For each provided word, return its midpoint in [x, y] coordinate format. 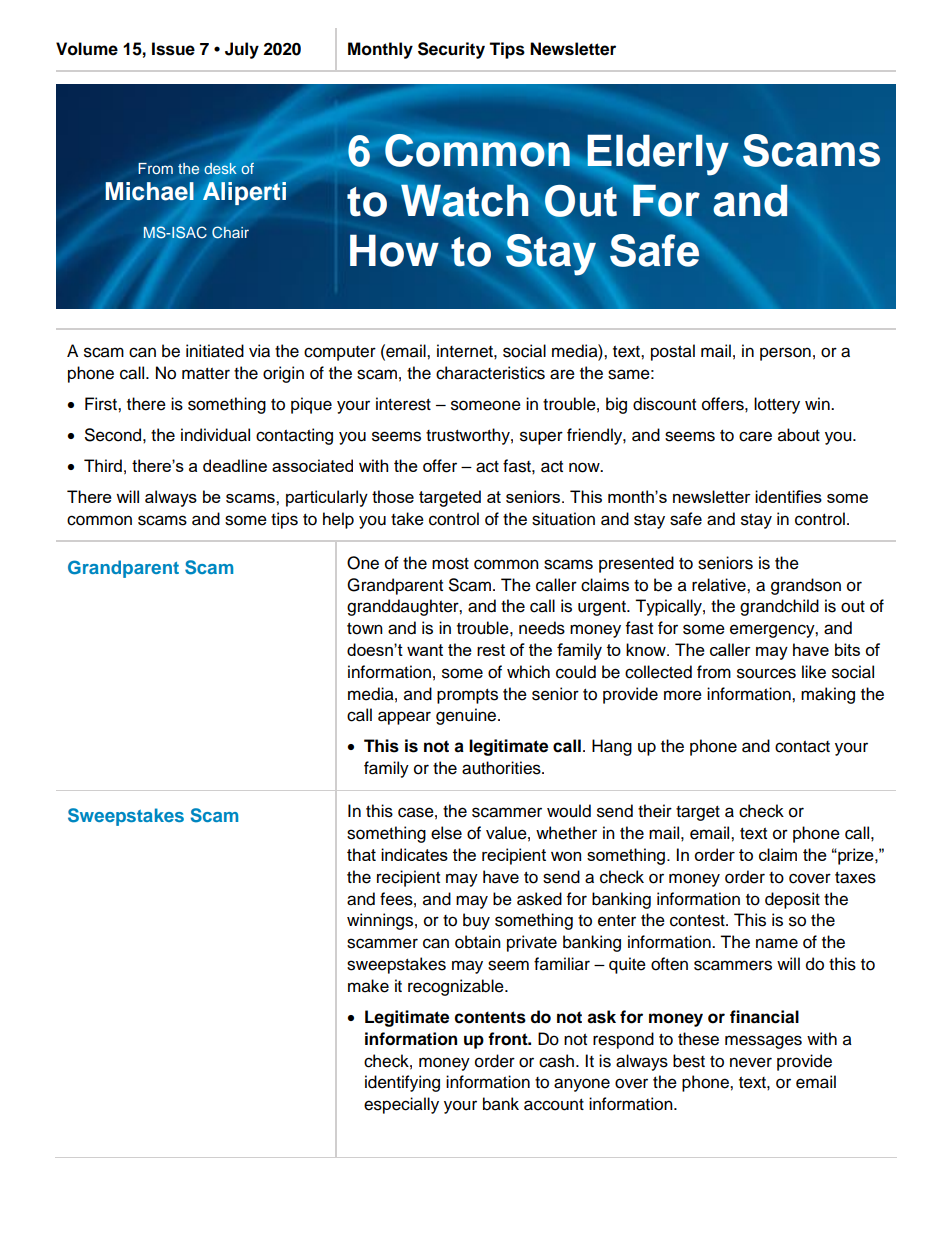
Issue [173, 49]
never [751, 1062]
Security [451, 50]
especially [401, 1105]
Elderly [658, 155]
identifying [402, 1083]
